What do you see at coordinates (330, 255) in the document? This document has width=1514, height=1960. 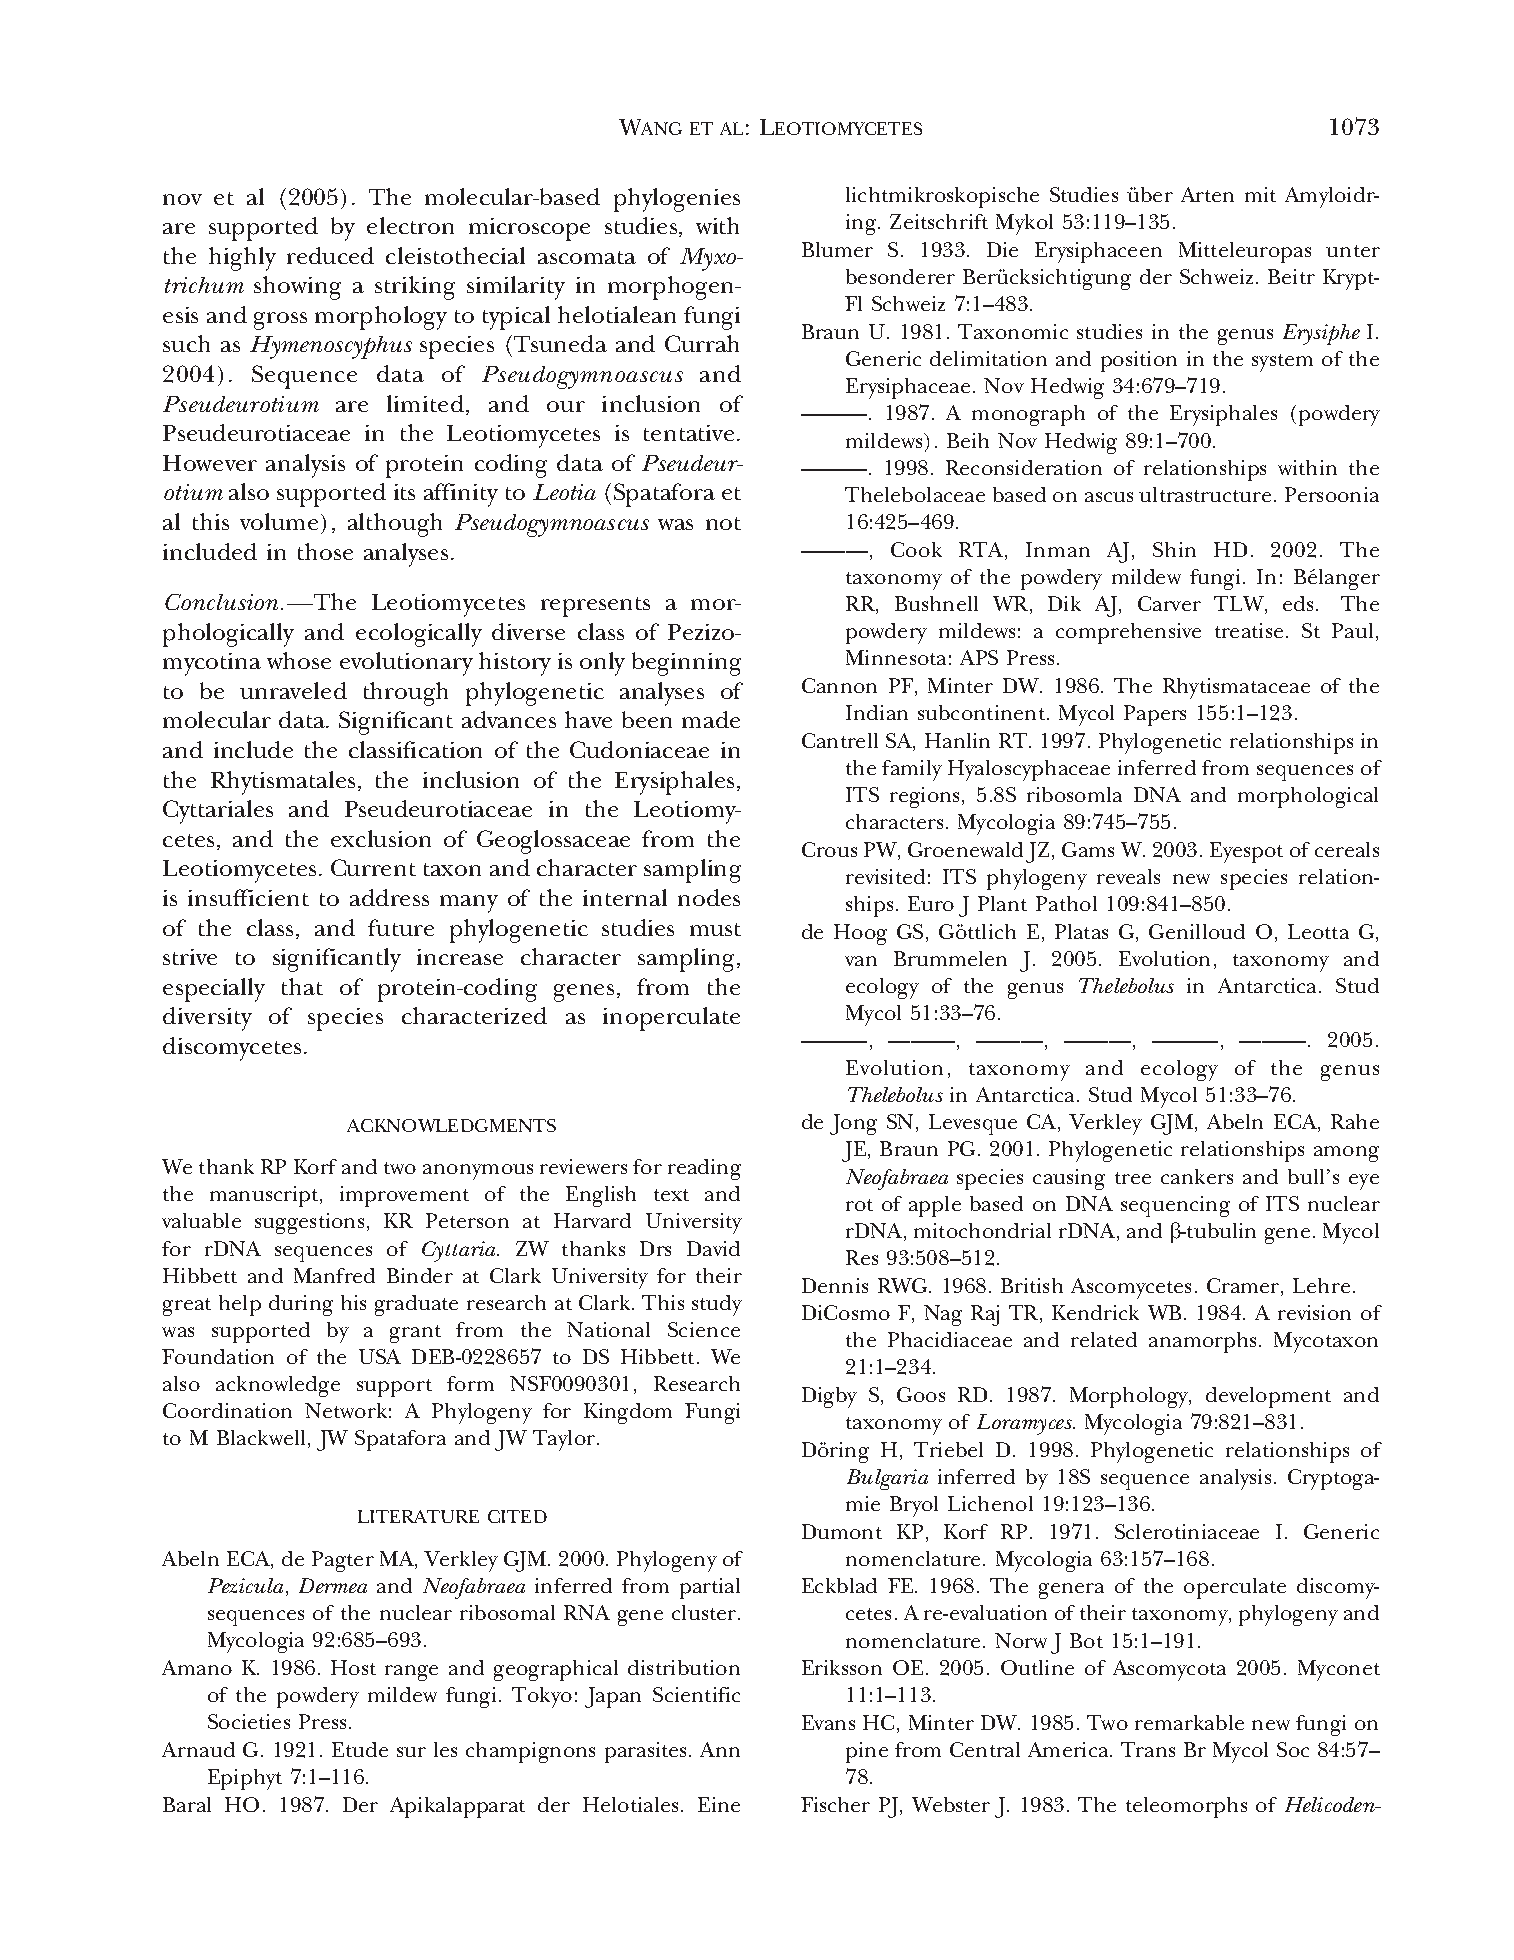 I see `reduced` at bounding box center [330, 255].
